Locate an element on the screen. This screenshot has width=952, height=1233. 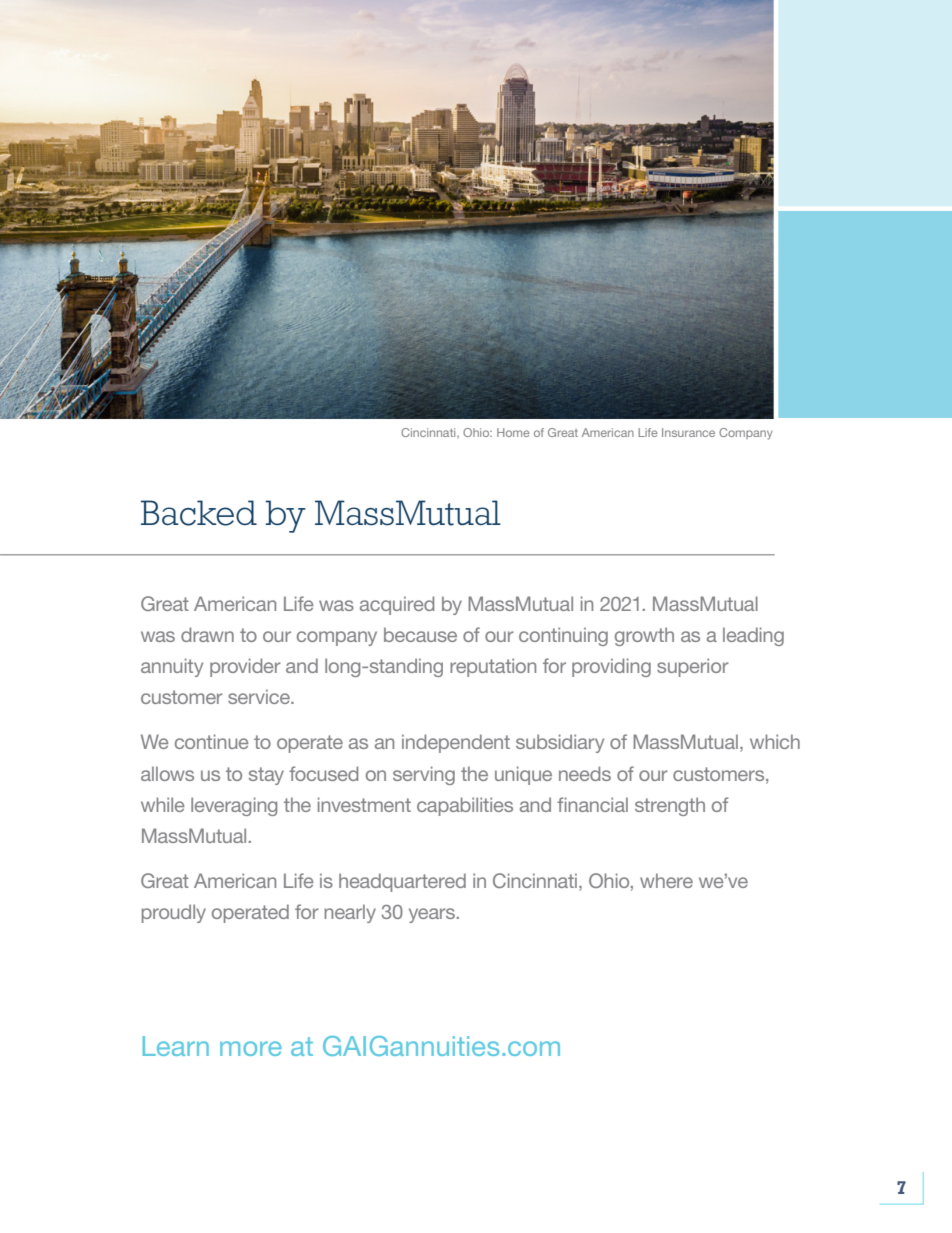
more is located at coordinates (251, 1048).
